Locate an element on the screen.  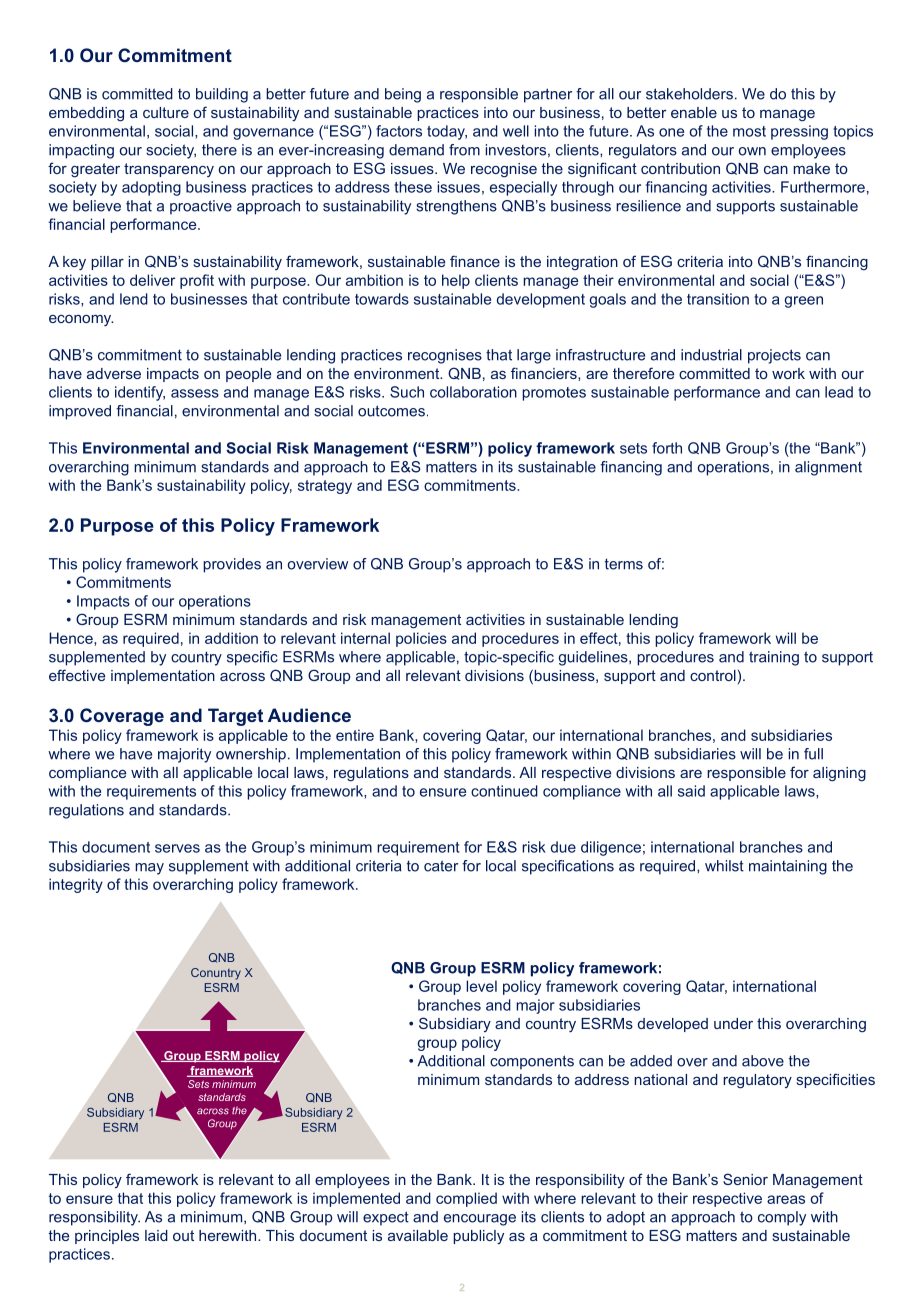
complied is located at coordinates (466, 1199).
